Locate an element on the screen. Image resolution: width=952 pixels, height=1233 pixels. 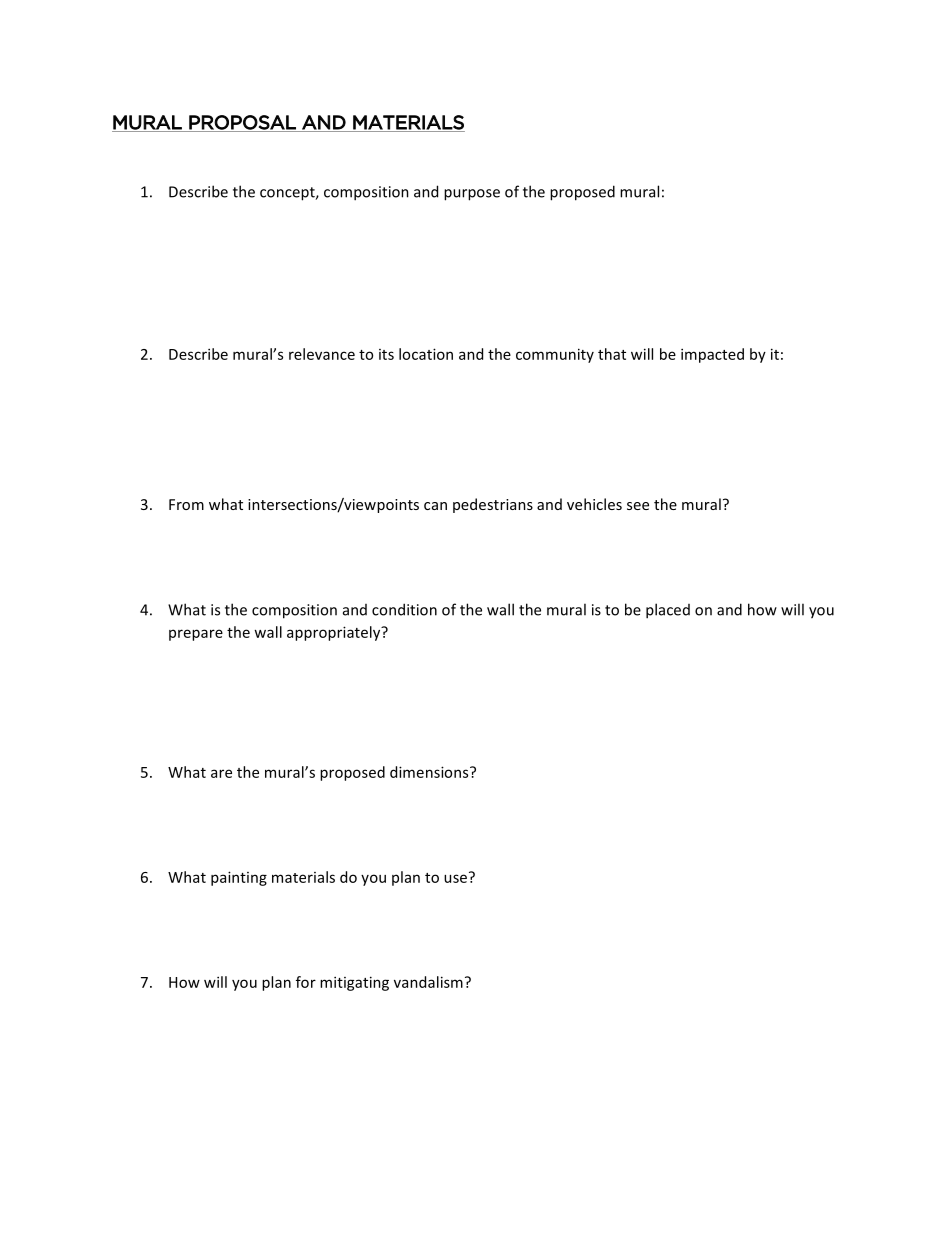
dimensions is located at coordinates (430, 772).
